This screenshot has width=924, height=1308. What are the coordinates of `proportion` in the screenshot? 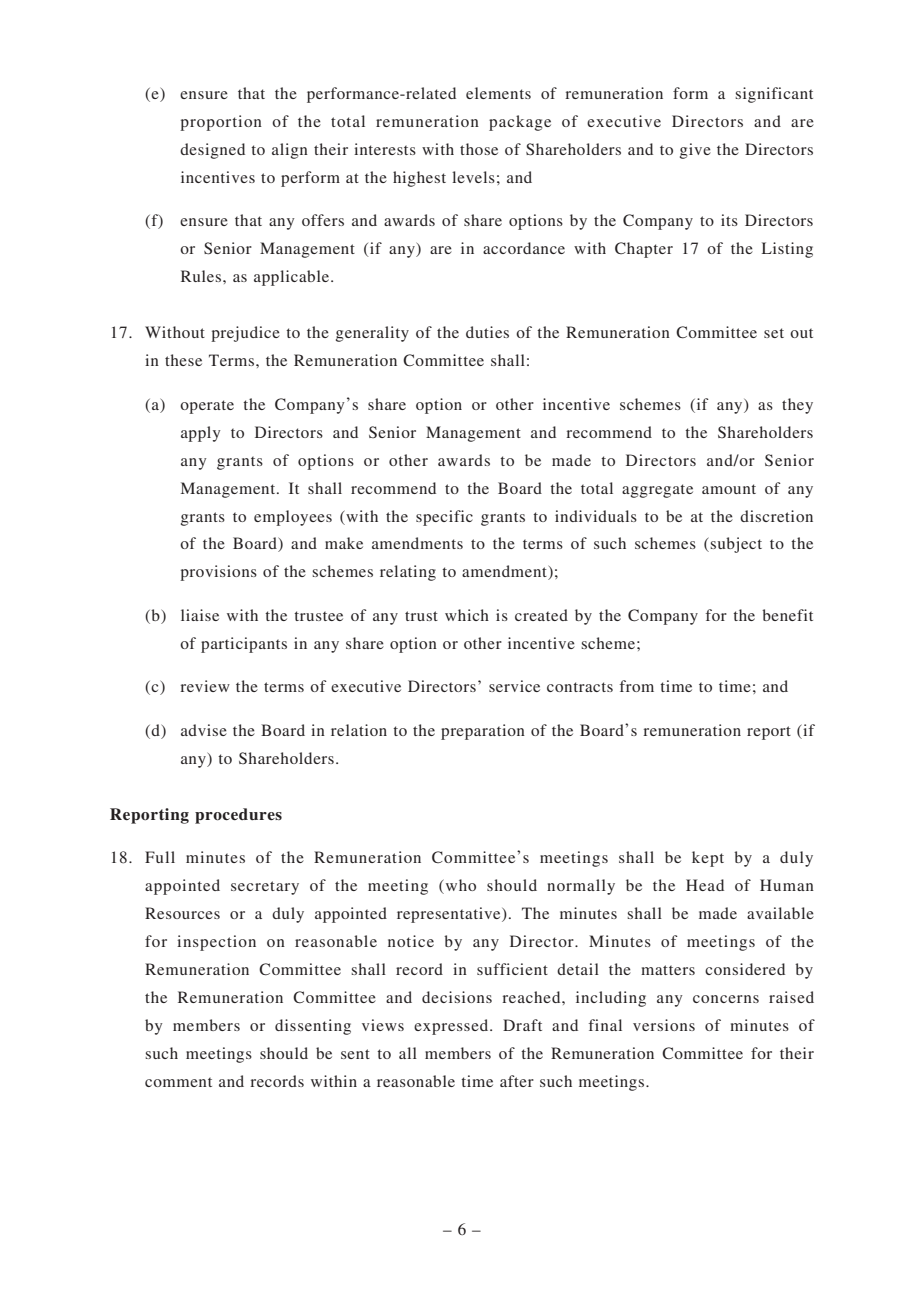 It's located at (221, 123).
